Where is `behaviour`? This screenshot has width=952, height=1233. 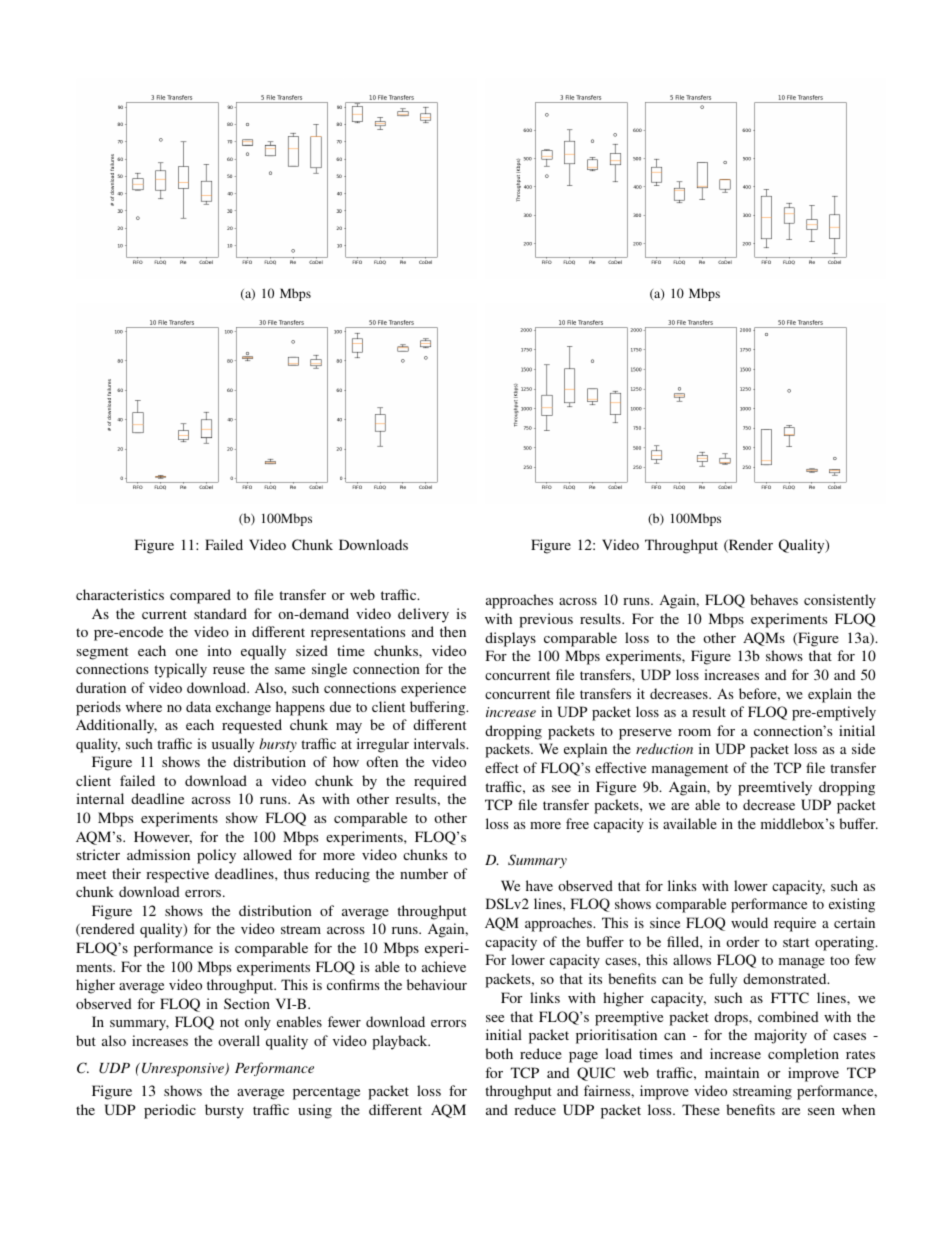
behaviour is located at coordinates (437, 984).
